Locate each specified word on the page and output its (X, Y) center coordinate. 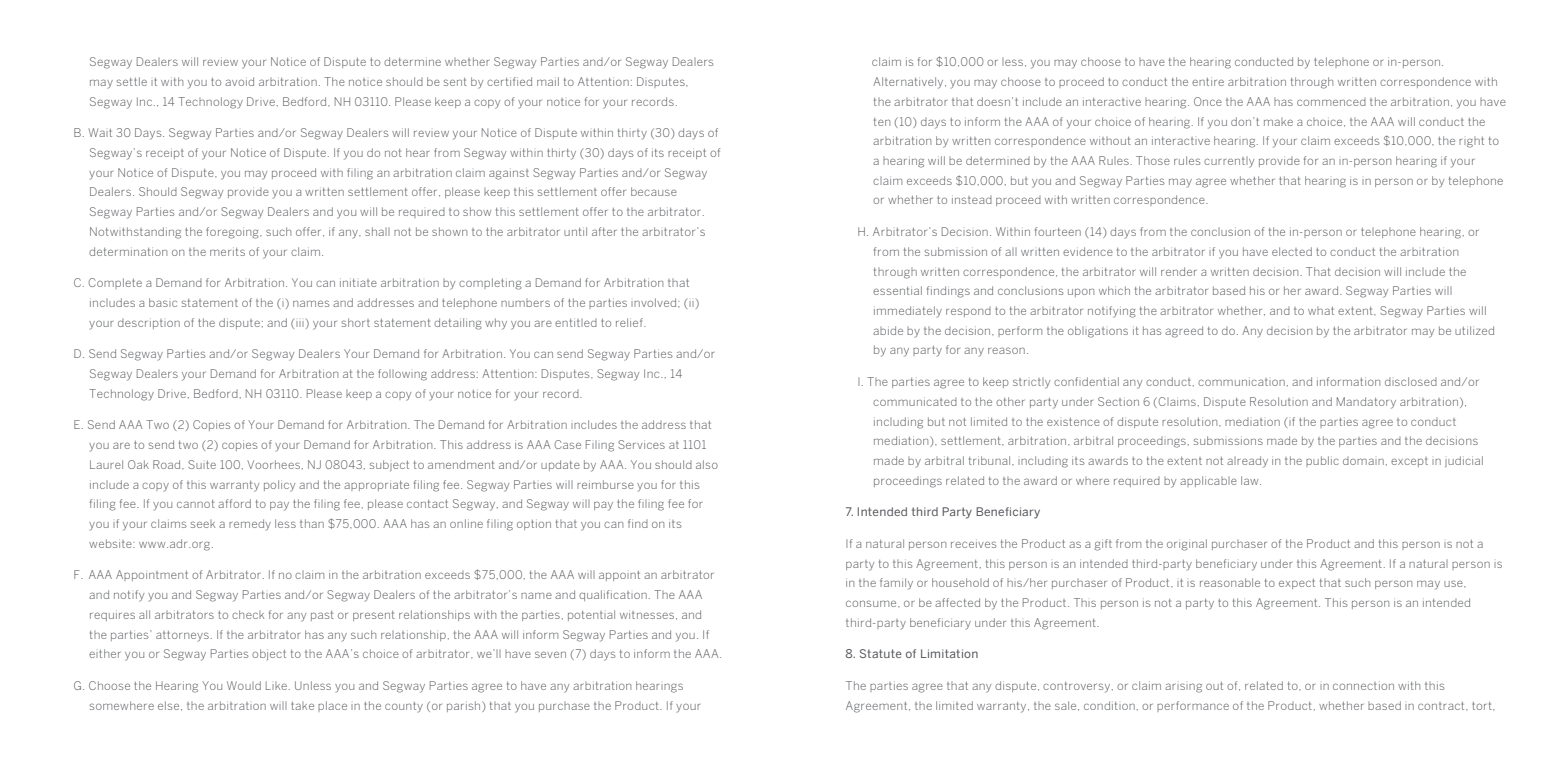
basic (163, 302)
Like (276, 685)
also (707, 464)
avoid (239, 81)
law (1251, 480)
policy (279, 486)
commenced (1331, 102)
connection (1363, 685)
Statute (881, 653)
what (1321, 311)
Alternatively (909, 83)
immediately (908, 312)
